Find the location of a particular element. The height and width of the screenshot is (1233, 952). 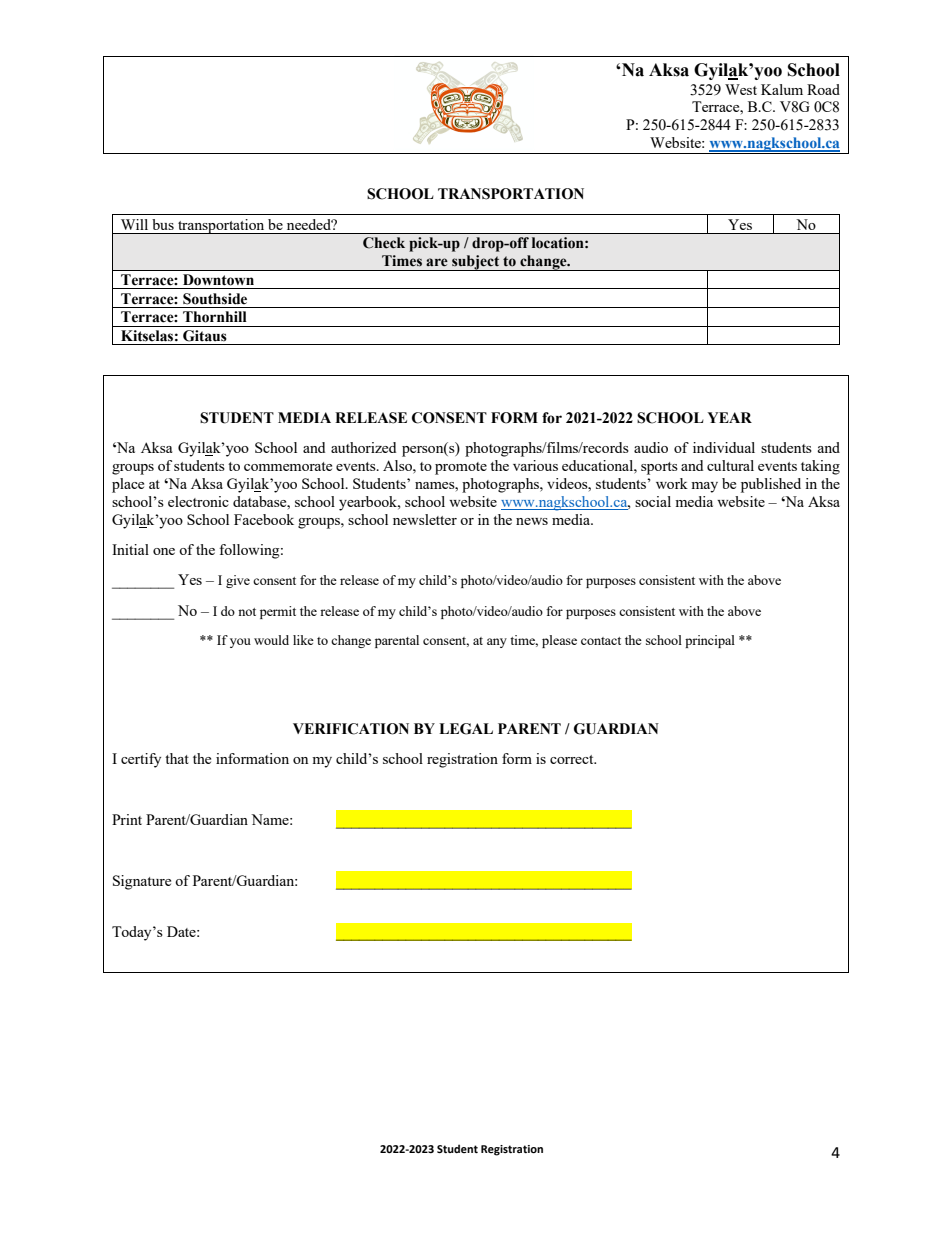

Signature is located at coordinates (142, 882).
